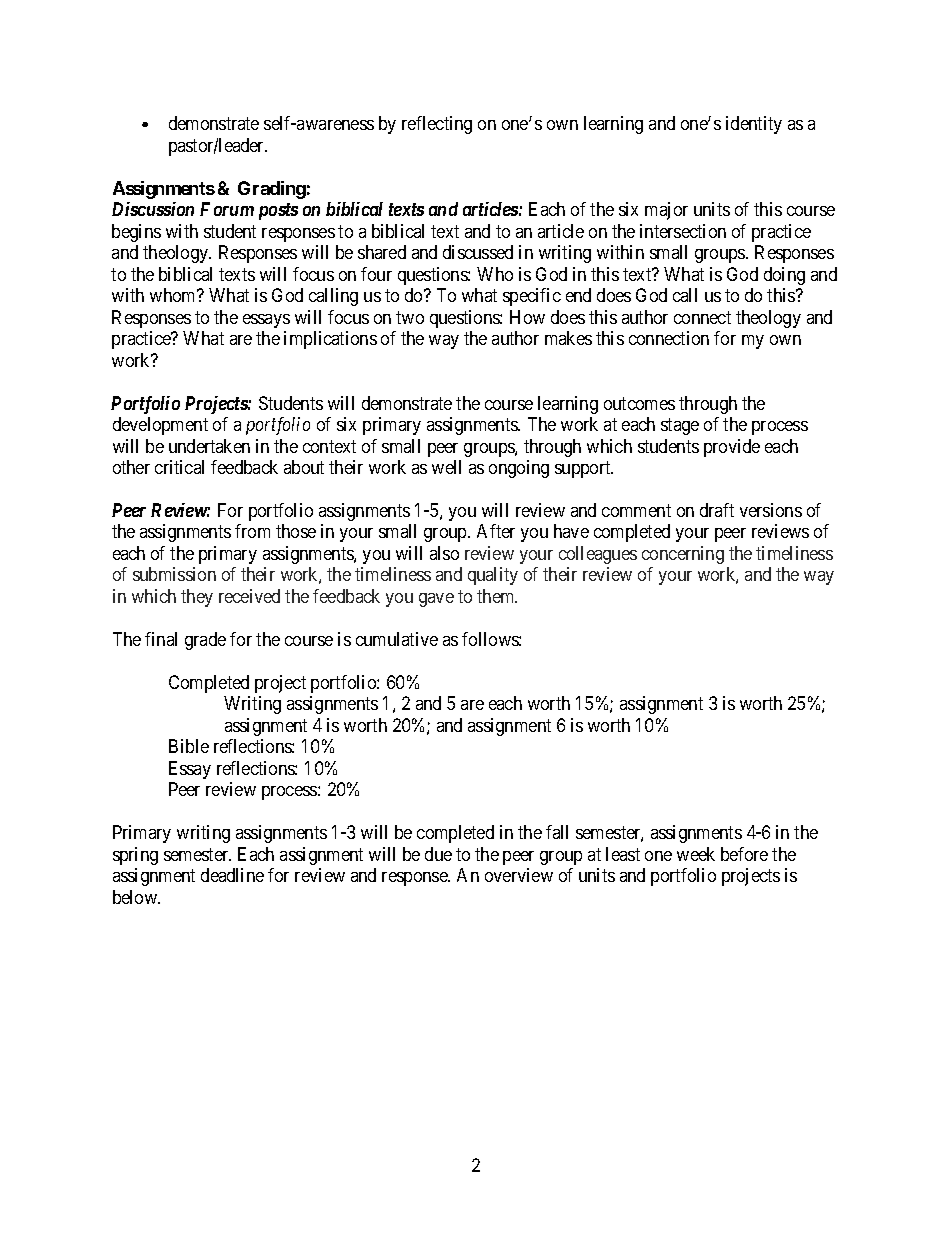  Describe the element at coordinates (160, 426) in the document. I see `development` at that location.
